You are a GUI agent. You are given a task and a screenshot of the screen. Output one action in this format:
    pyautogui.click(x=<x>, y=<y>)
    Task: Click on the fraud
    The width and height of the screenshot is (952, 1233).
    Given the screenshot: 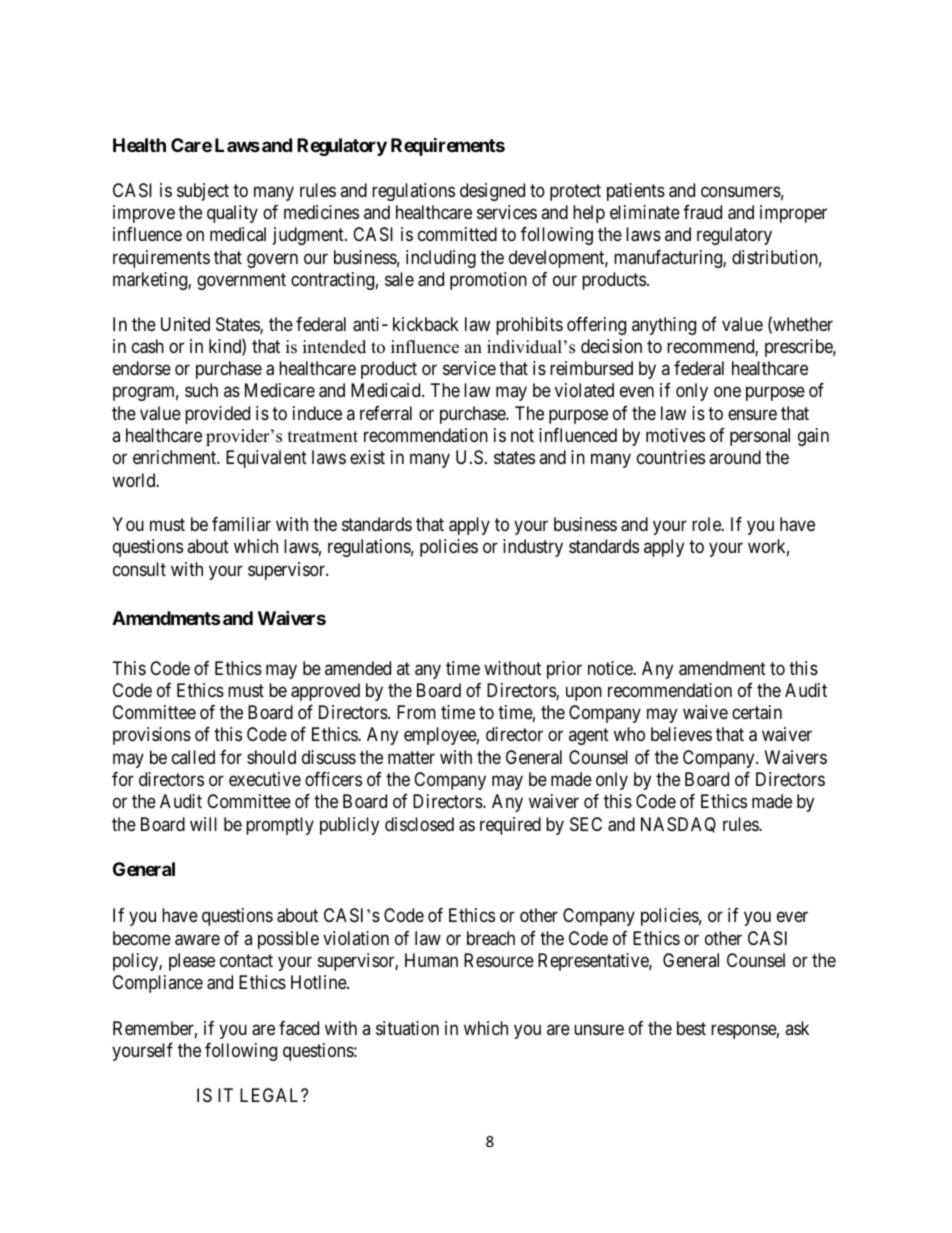 What is the action you would take?
    pyautogui.click(x=702, y=212)
